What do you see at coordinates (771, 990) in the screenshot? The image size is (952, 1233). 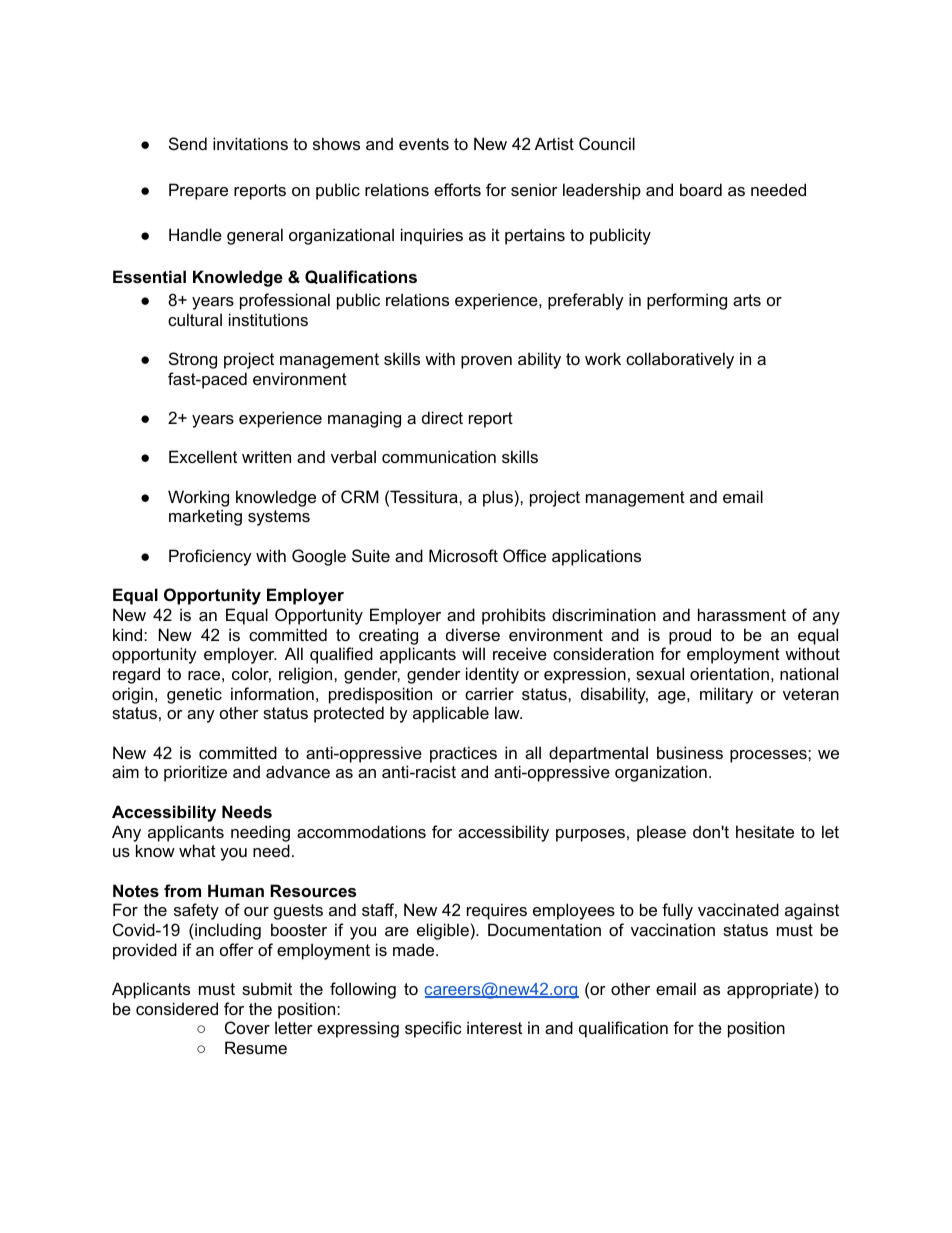 I see `appropriate` at bounding box center [771, 990].
